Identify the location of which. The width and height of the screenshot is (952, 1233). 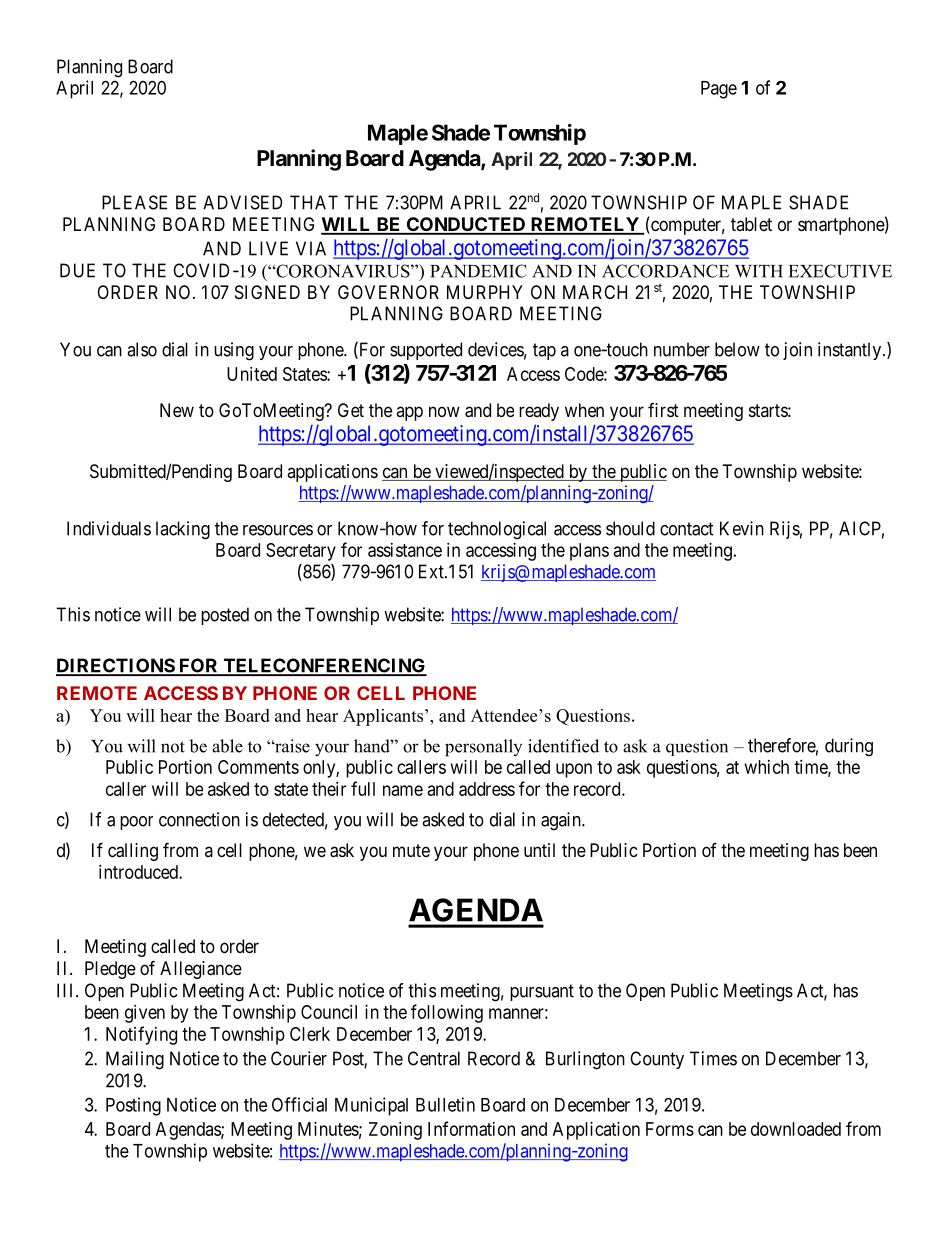
(767, 767).
